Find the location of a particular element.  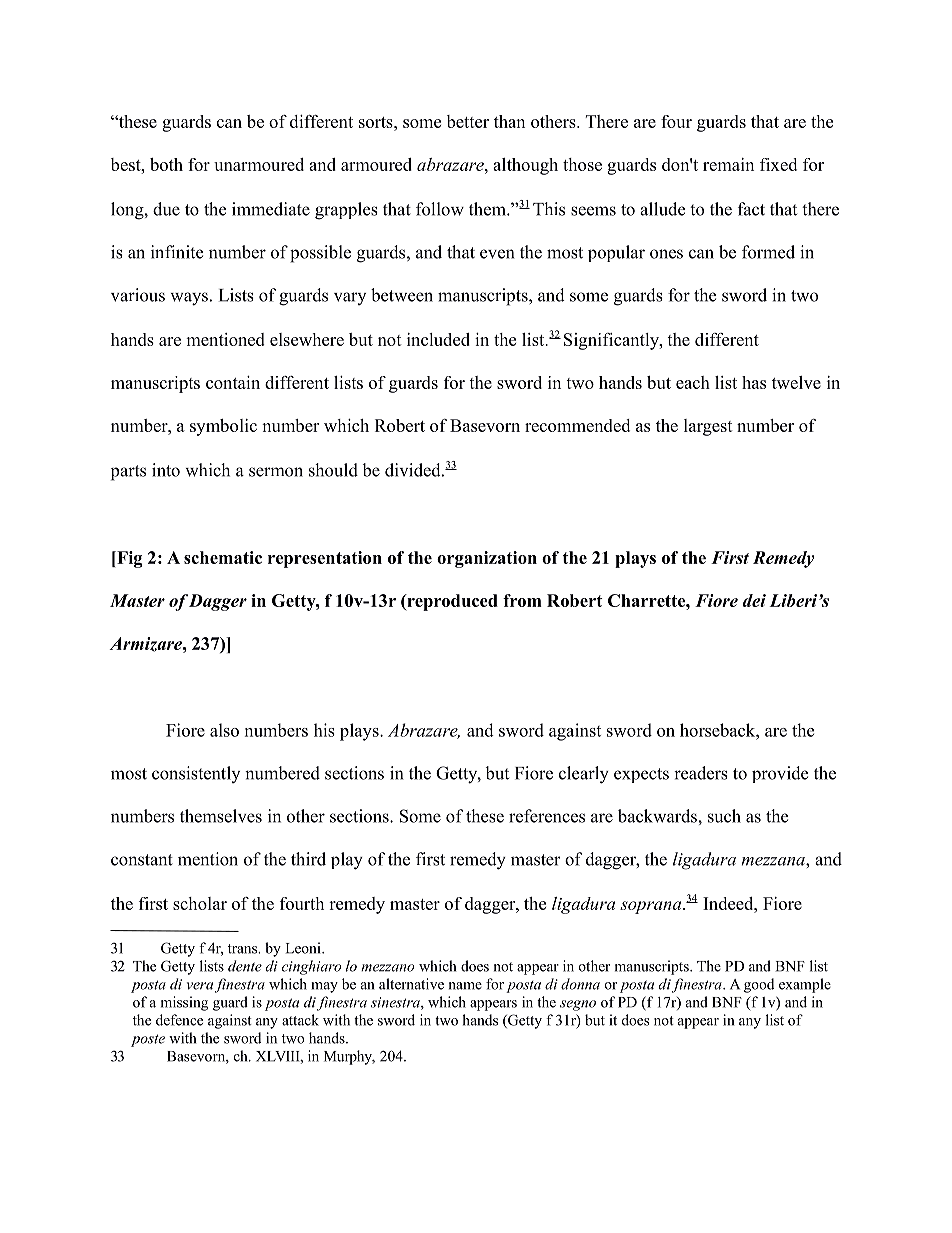

dei is located at coordinates (754, 600).
